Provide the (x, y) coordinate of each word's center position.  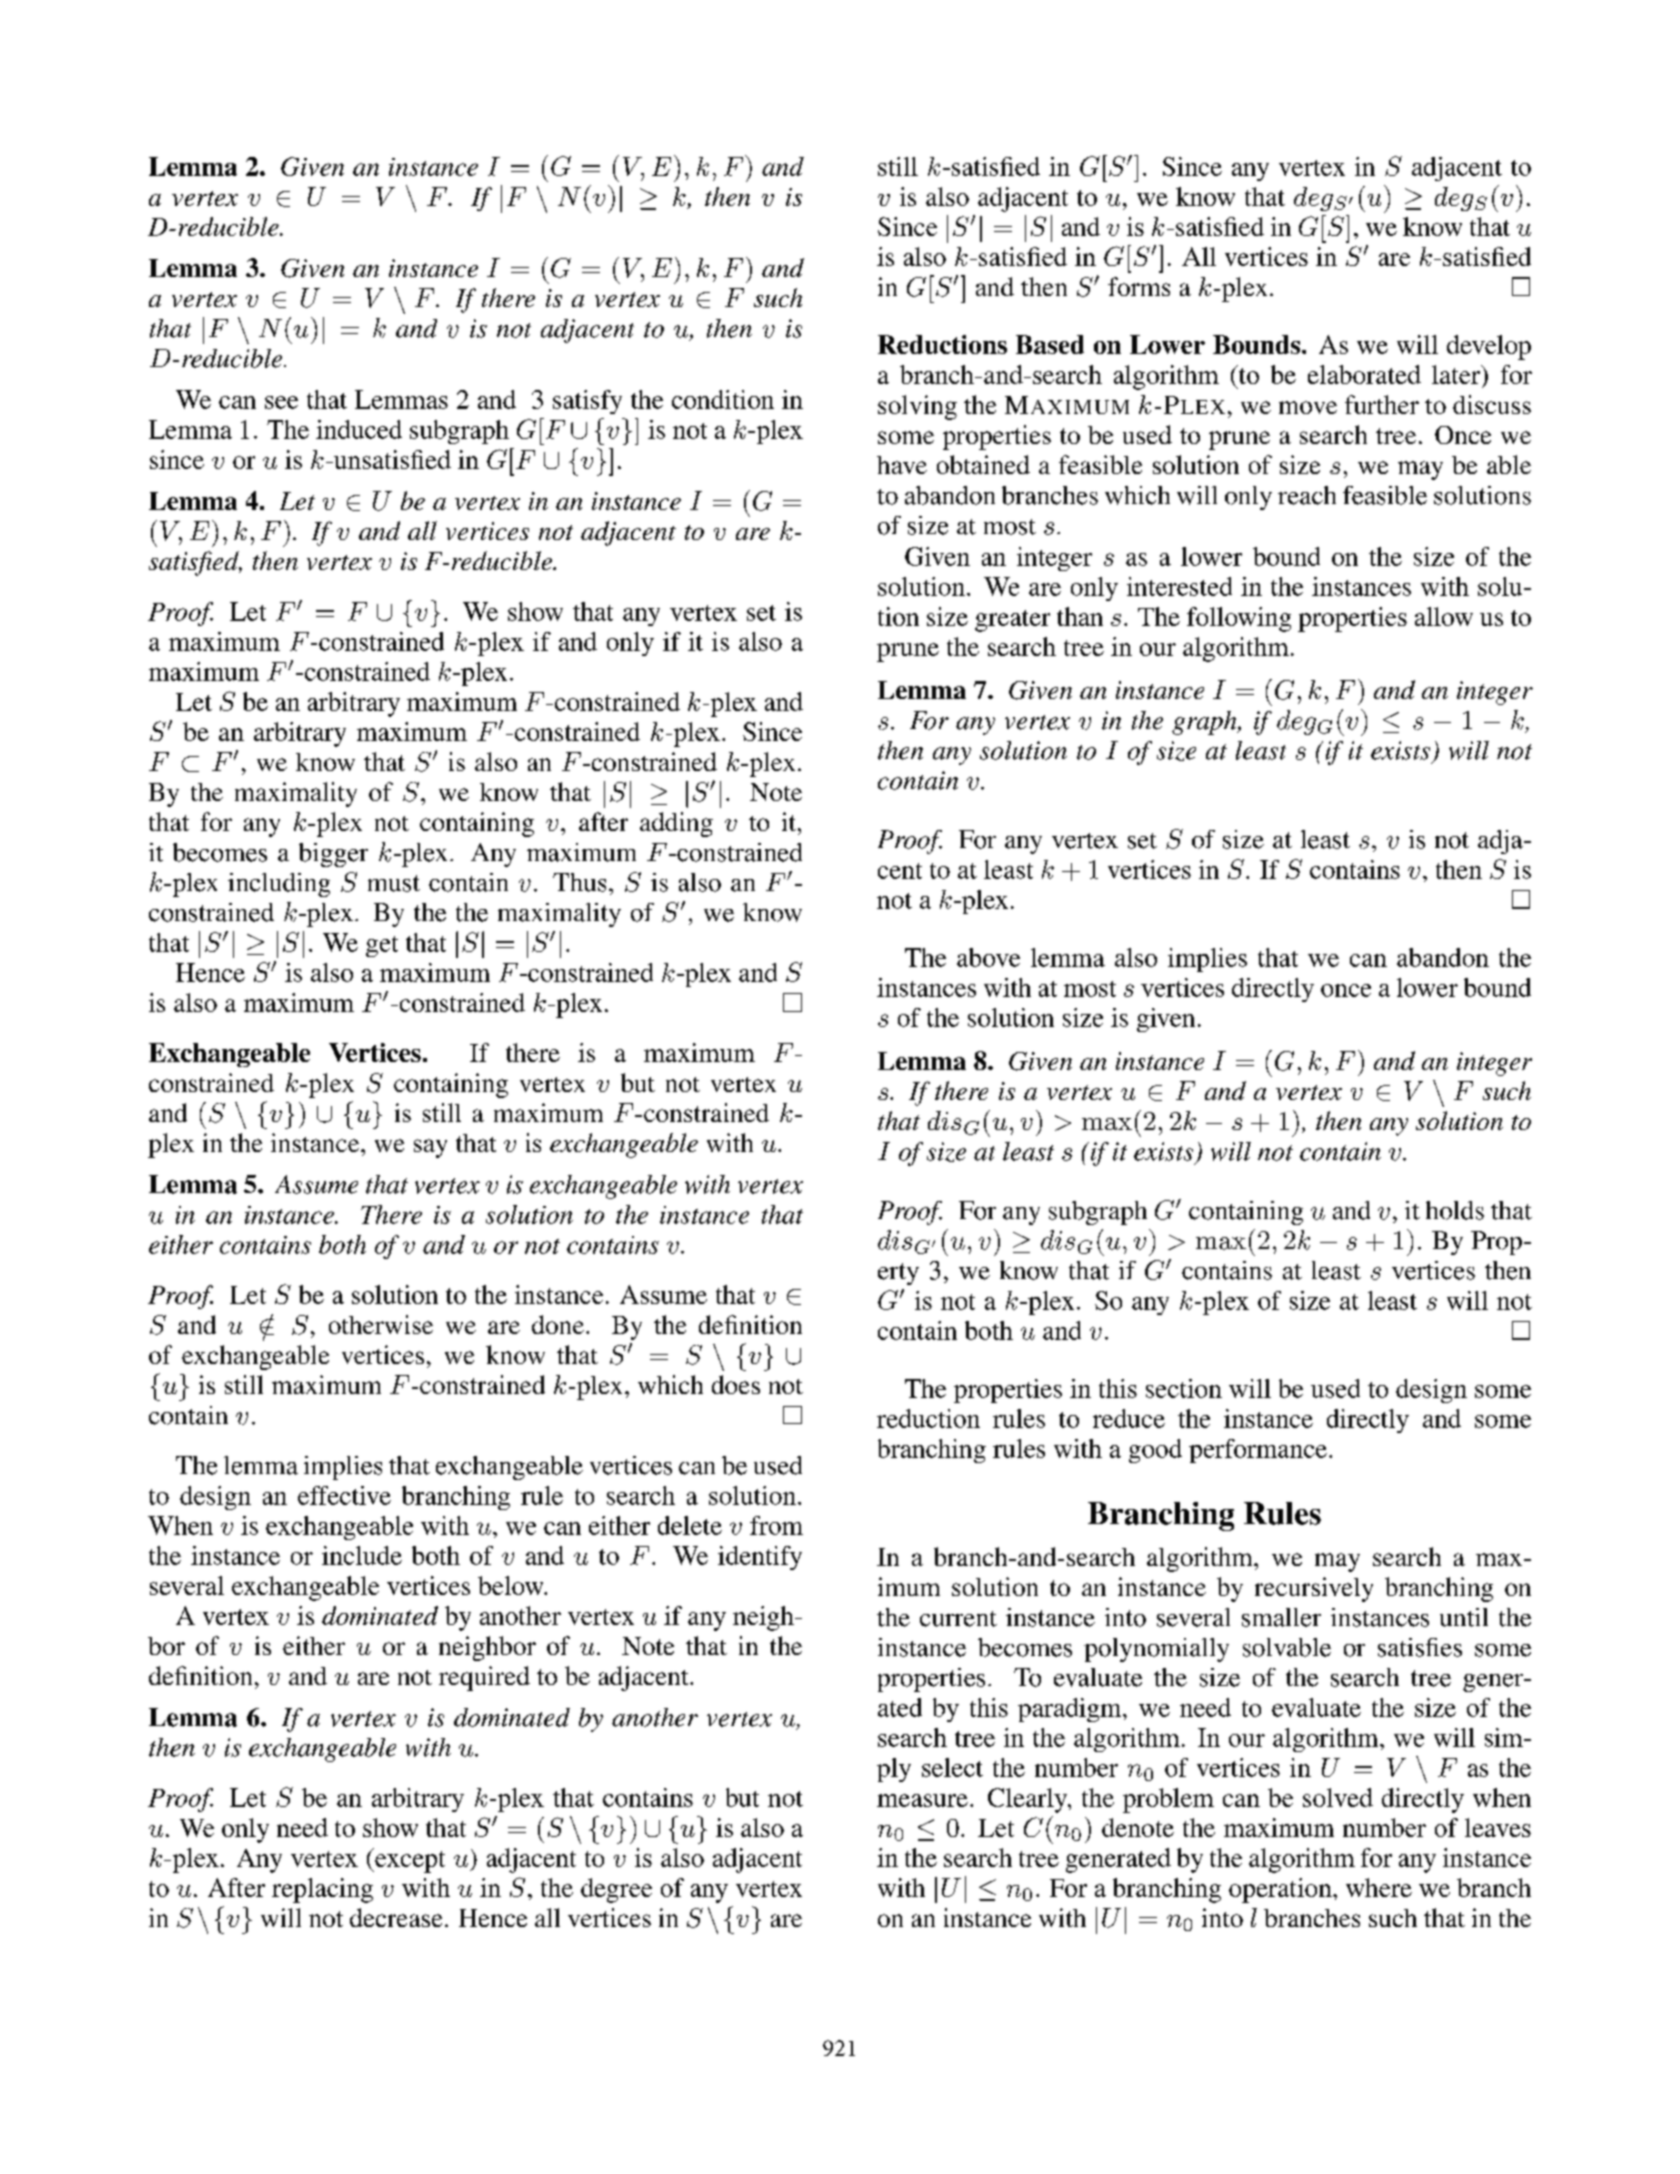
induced (359, 429)
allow (1444, 616)
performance (1258, 1451)
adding (676, 824)
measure (922, 1800)
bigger (333, 855)
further (1382, 404)
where (1379, 1887)
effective (344, 1495)
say (430, 1148)
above (988, 957)
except (409, 1860)
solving (917, 407)
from (776, 1525)
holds (1455, 1210)
